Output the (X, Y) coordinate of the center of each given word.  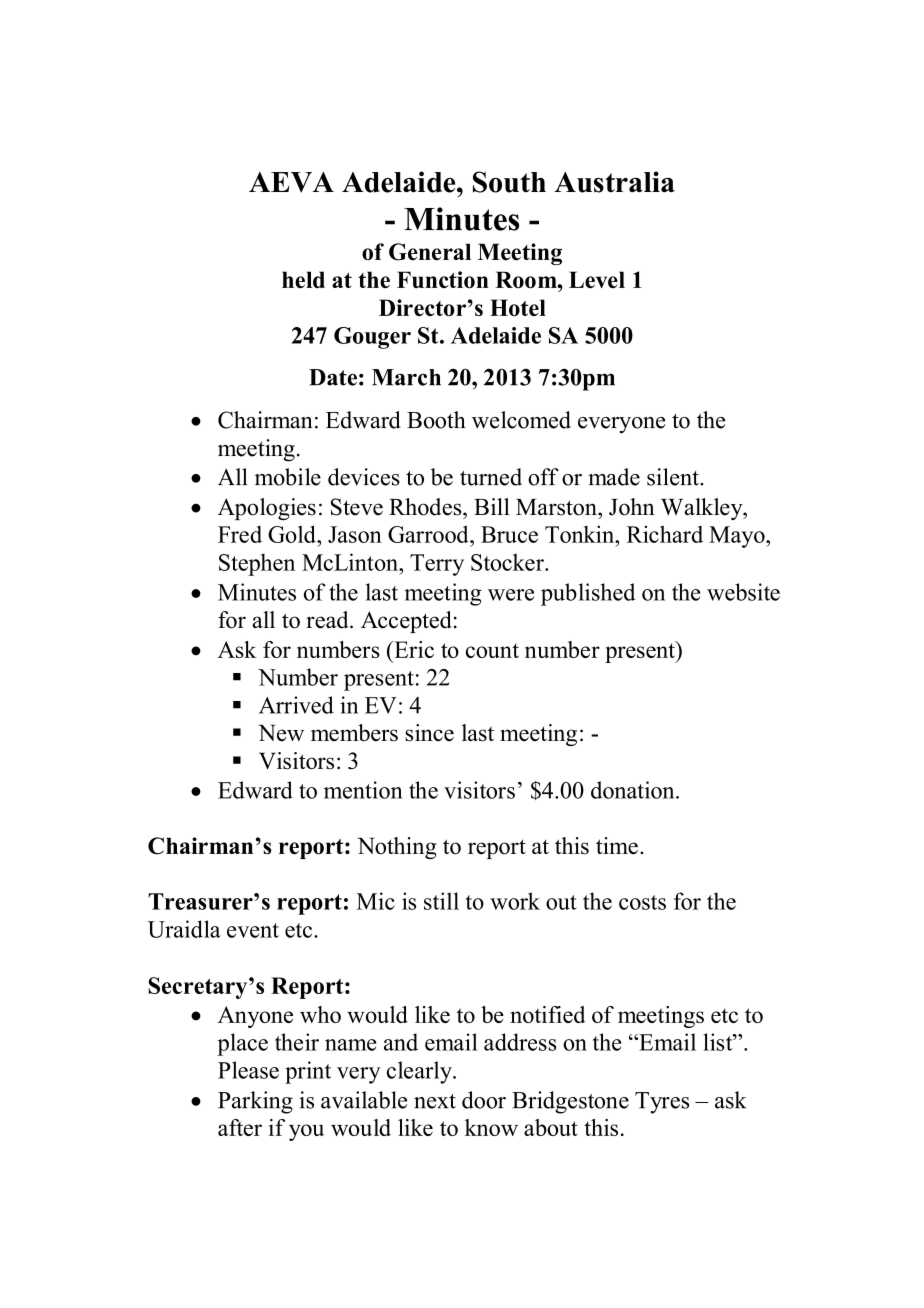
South (509, 182)
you (306, 1132)
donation (634, 790)
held (303, 279)
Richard (665, 534)
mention (363, 790)
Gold (293, 534)
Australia (614, 182)
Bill (492, 506)
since (429, 733)
